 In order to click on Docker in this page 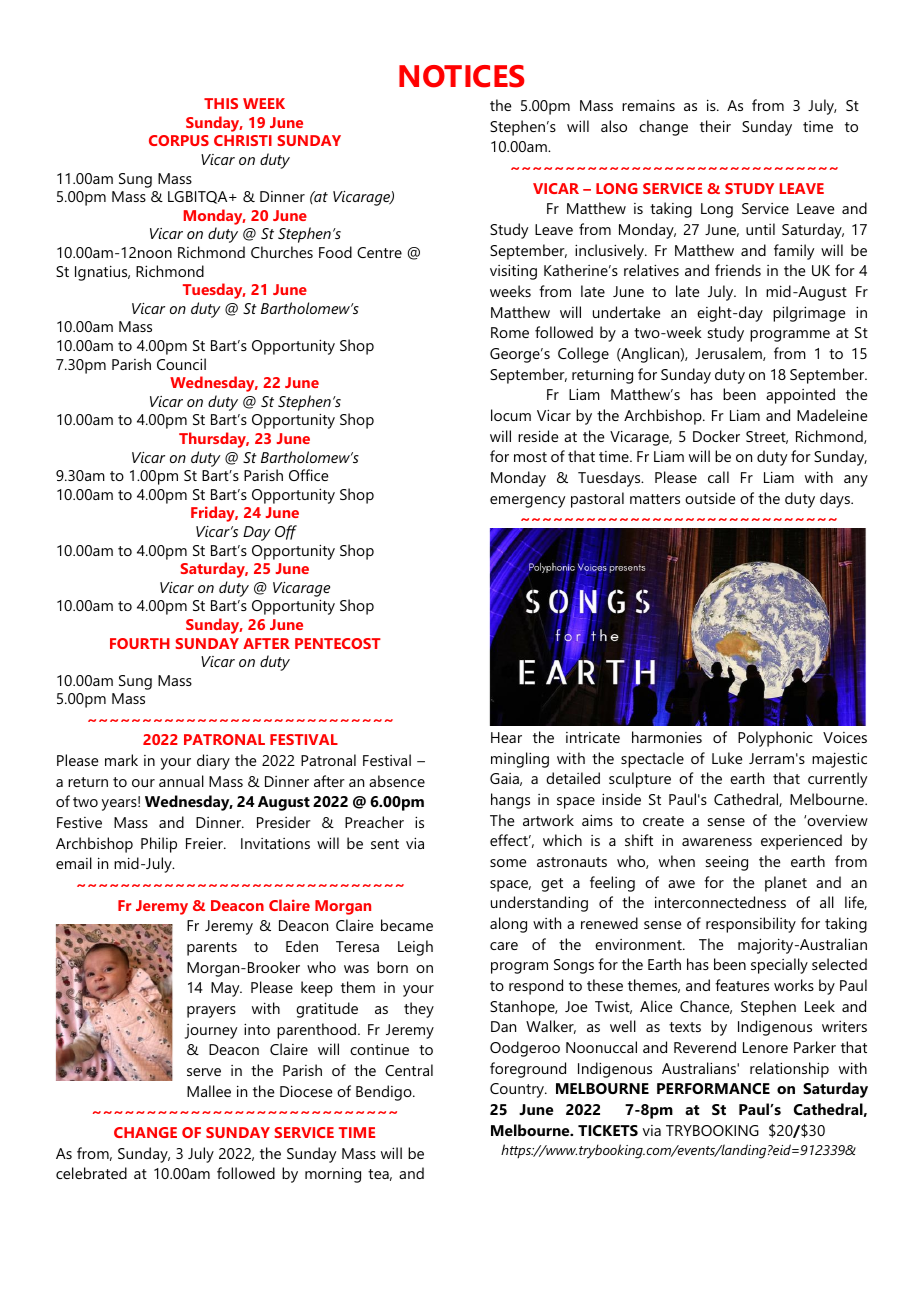, I will do `click(716, 436)`.
